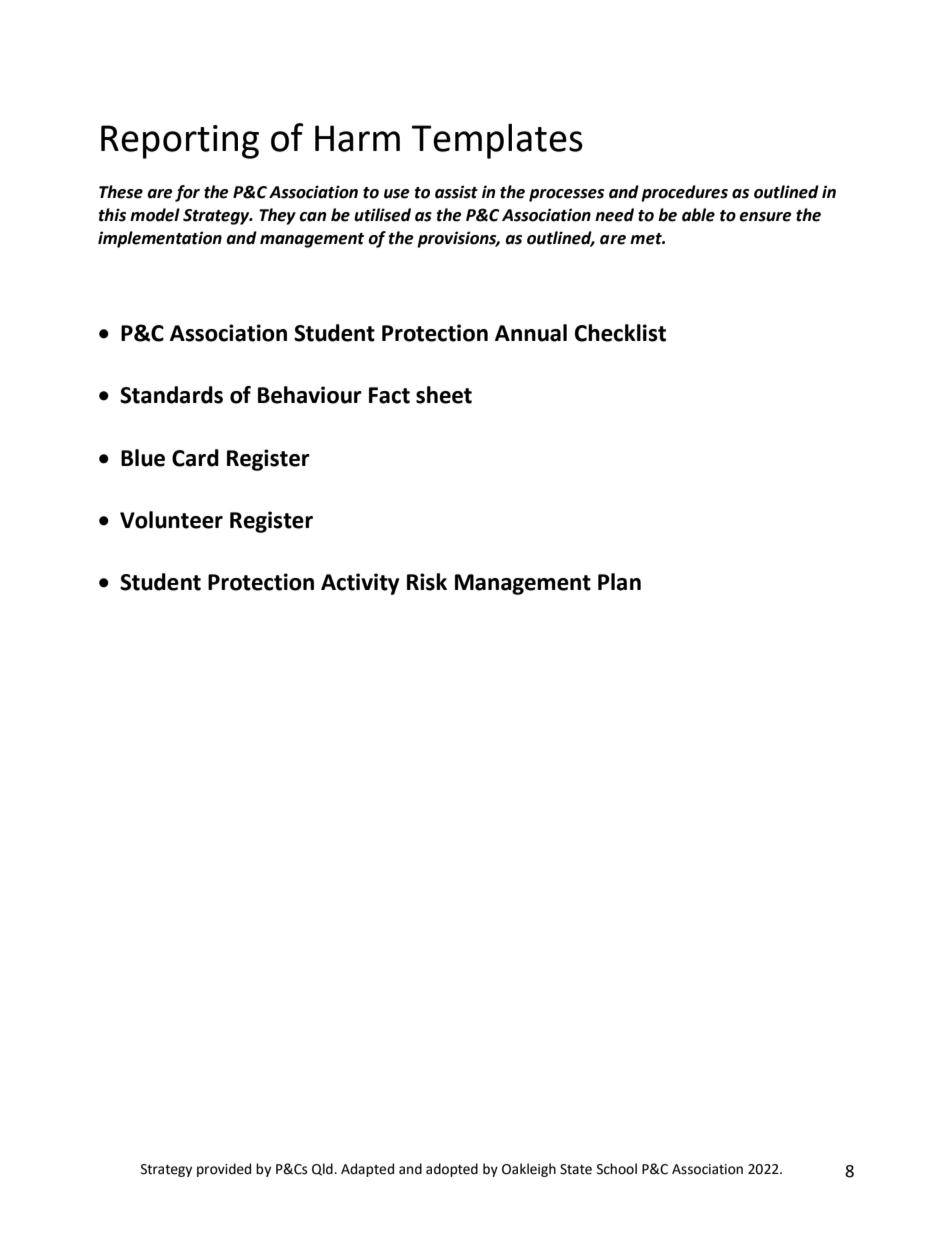 Image resolution: width=952 pixels, height=1233 pixels. I want to click on for, so click(187, 193).
